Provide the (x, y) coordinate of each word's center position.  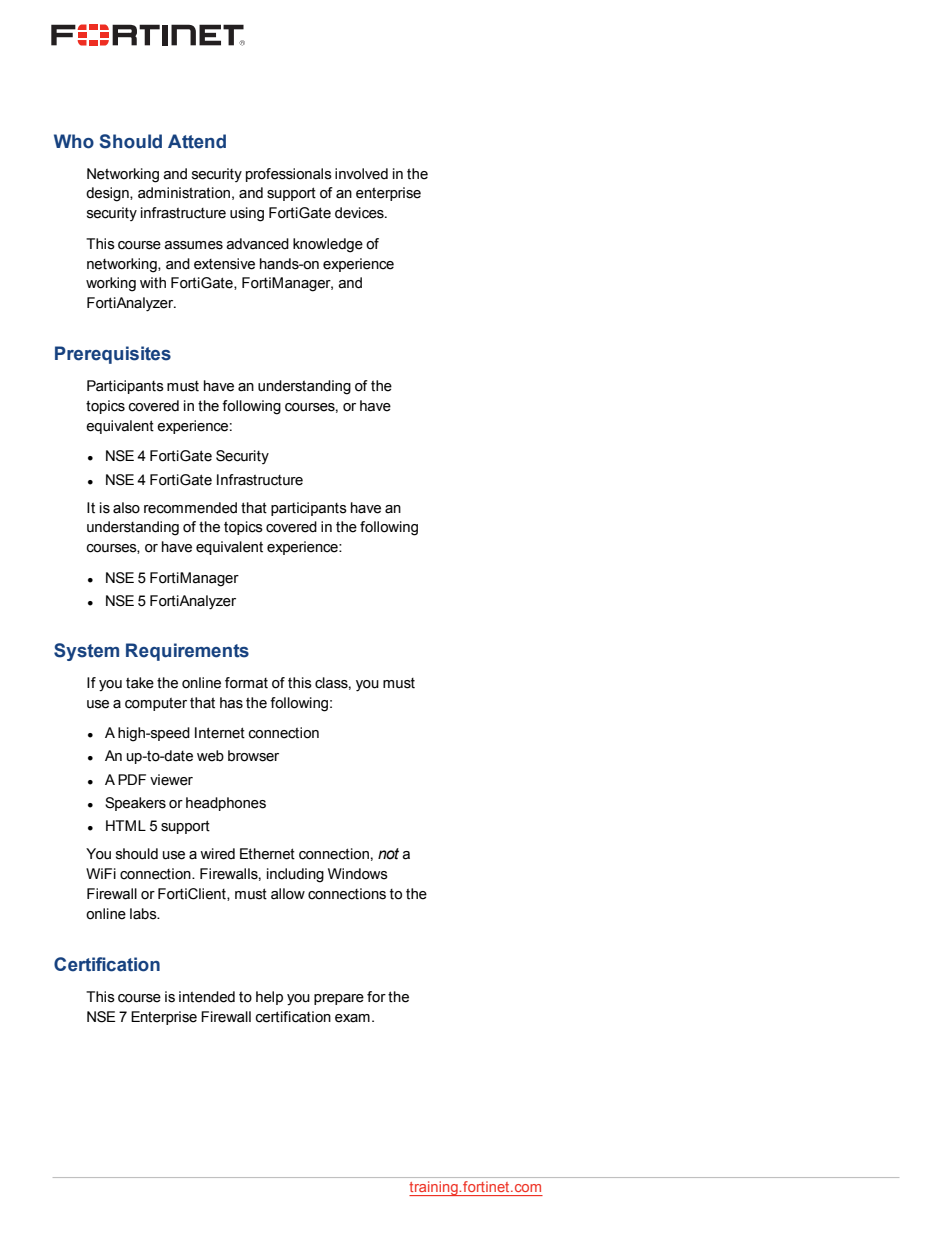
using (247, 214)
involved (361, 174)
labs (144, 914)
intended (207, 997)
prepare (339, 999)
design (108, 194)
